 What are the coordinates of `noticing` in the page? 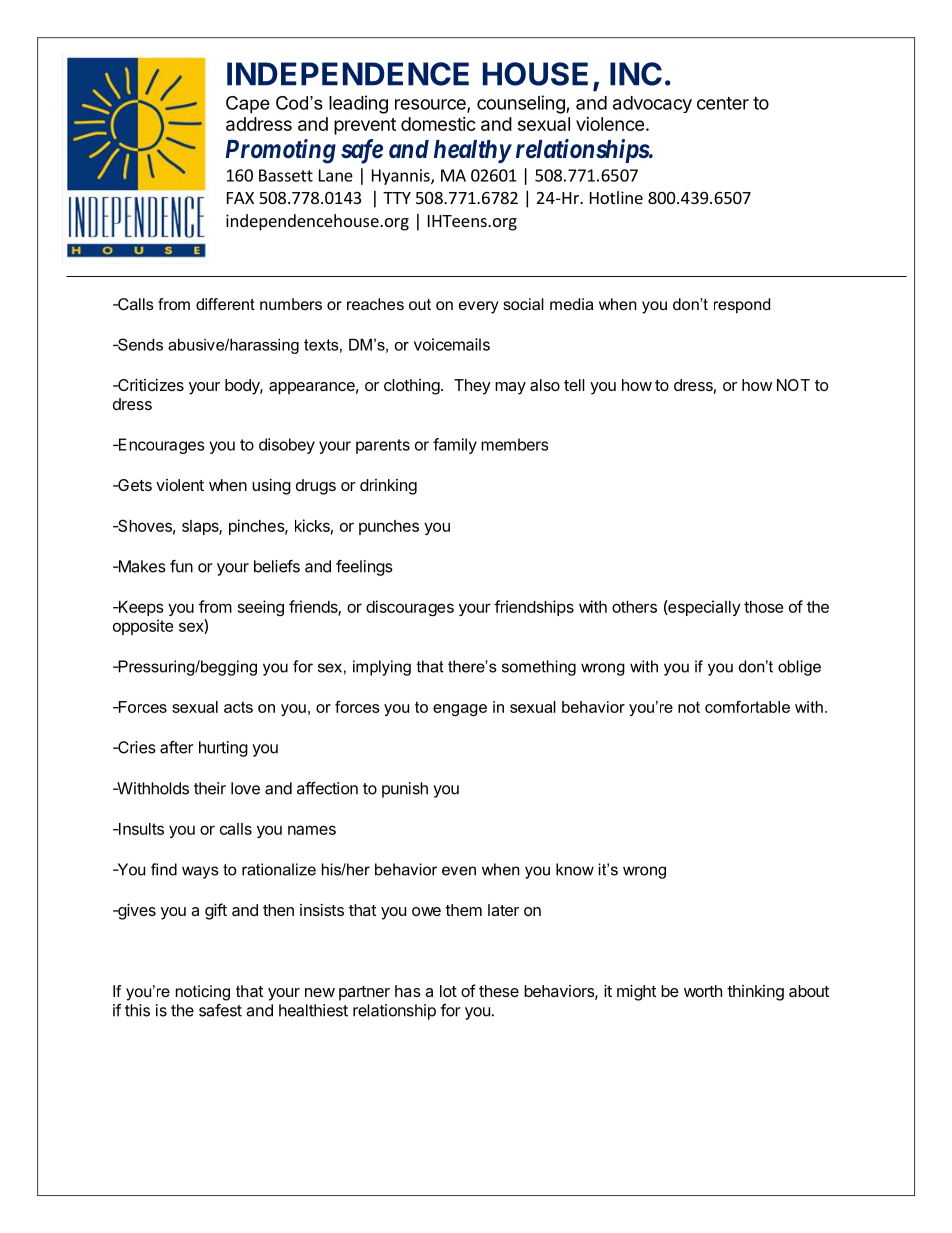 It's located at (203, 993).
